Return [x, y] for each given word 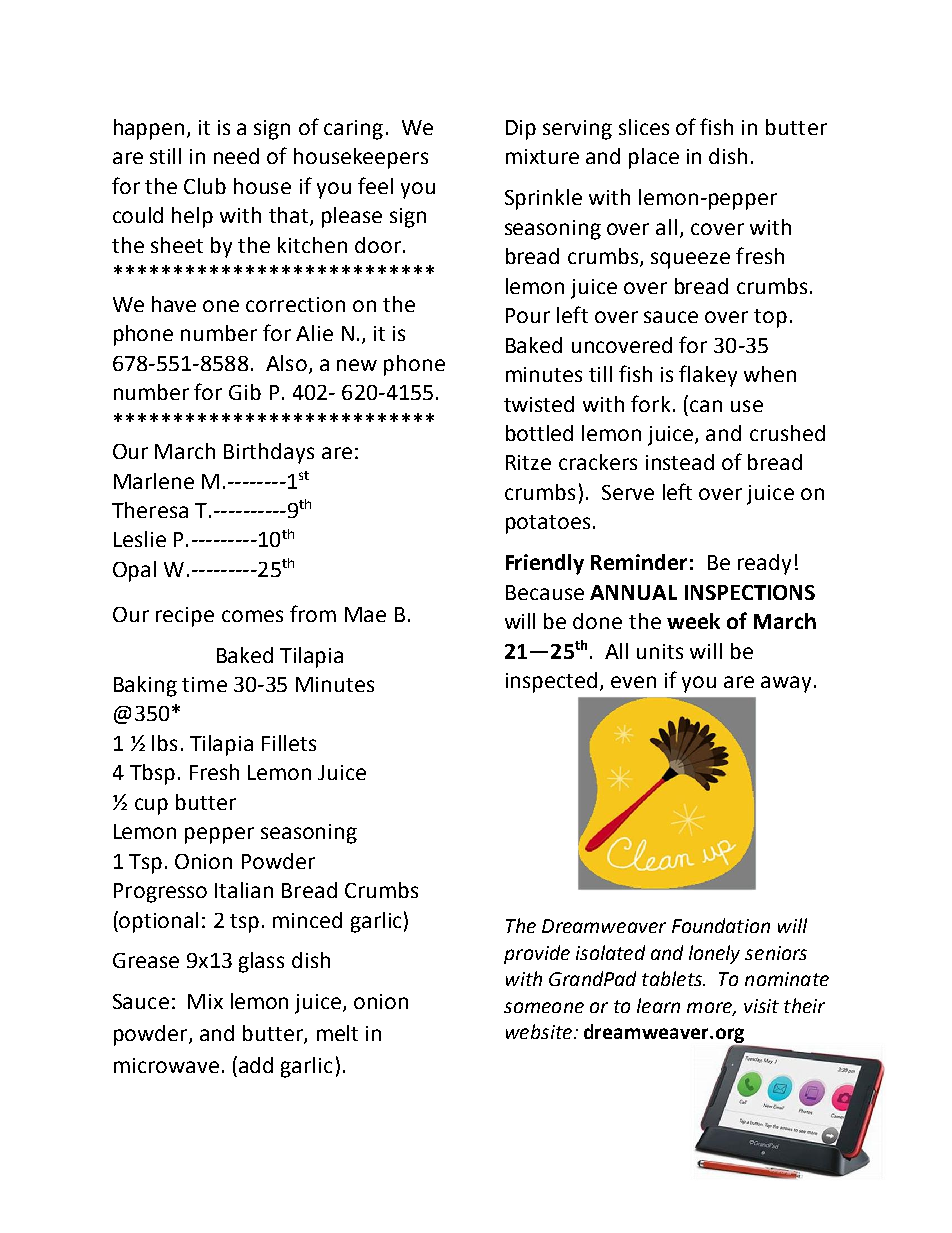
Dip [521, 130]
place [654, 158]
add [256, 1065]
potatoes [548, 524]
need [236, 156]
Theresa [150, 510]
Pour [528, 315]
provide [537, 954]
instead [680, 462]
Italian [244, 890]
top [770, 318]
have [174, 304]
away [786, 684]
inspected [551, 682]
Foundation [721, 925]
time [204, 684]
